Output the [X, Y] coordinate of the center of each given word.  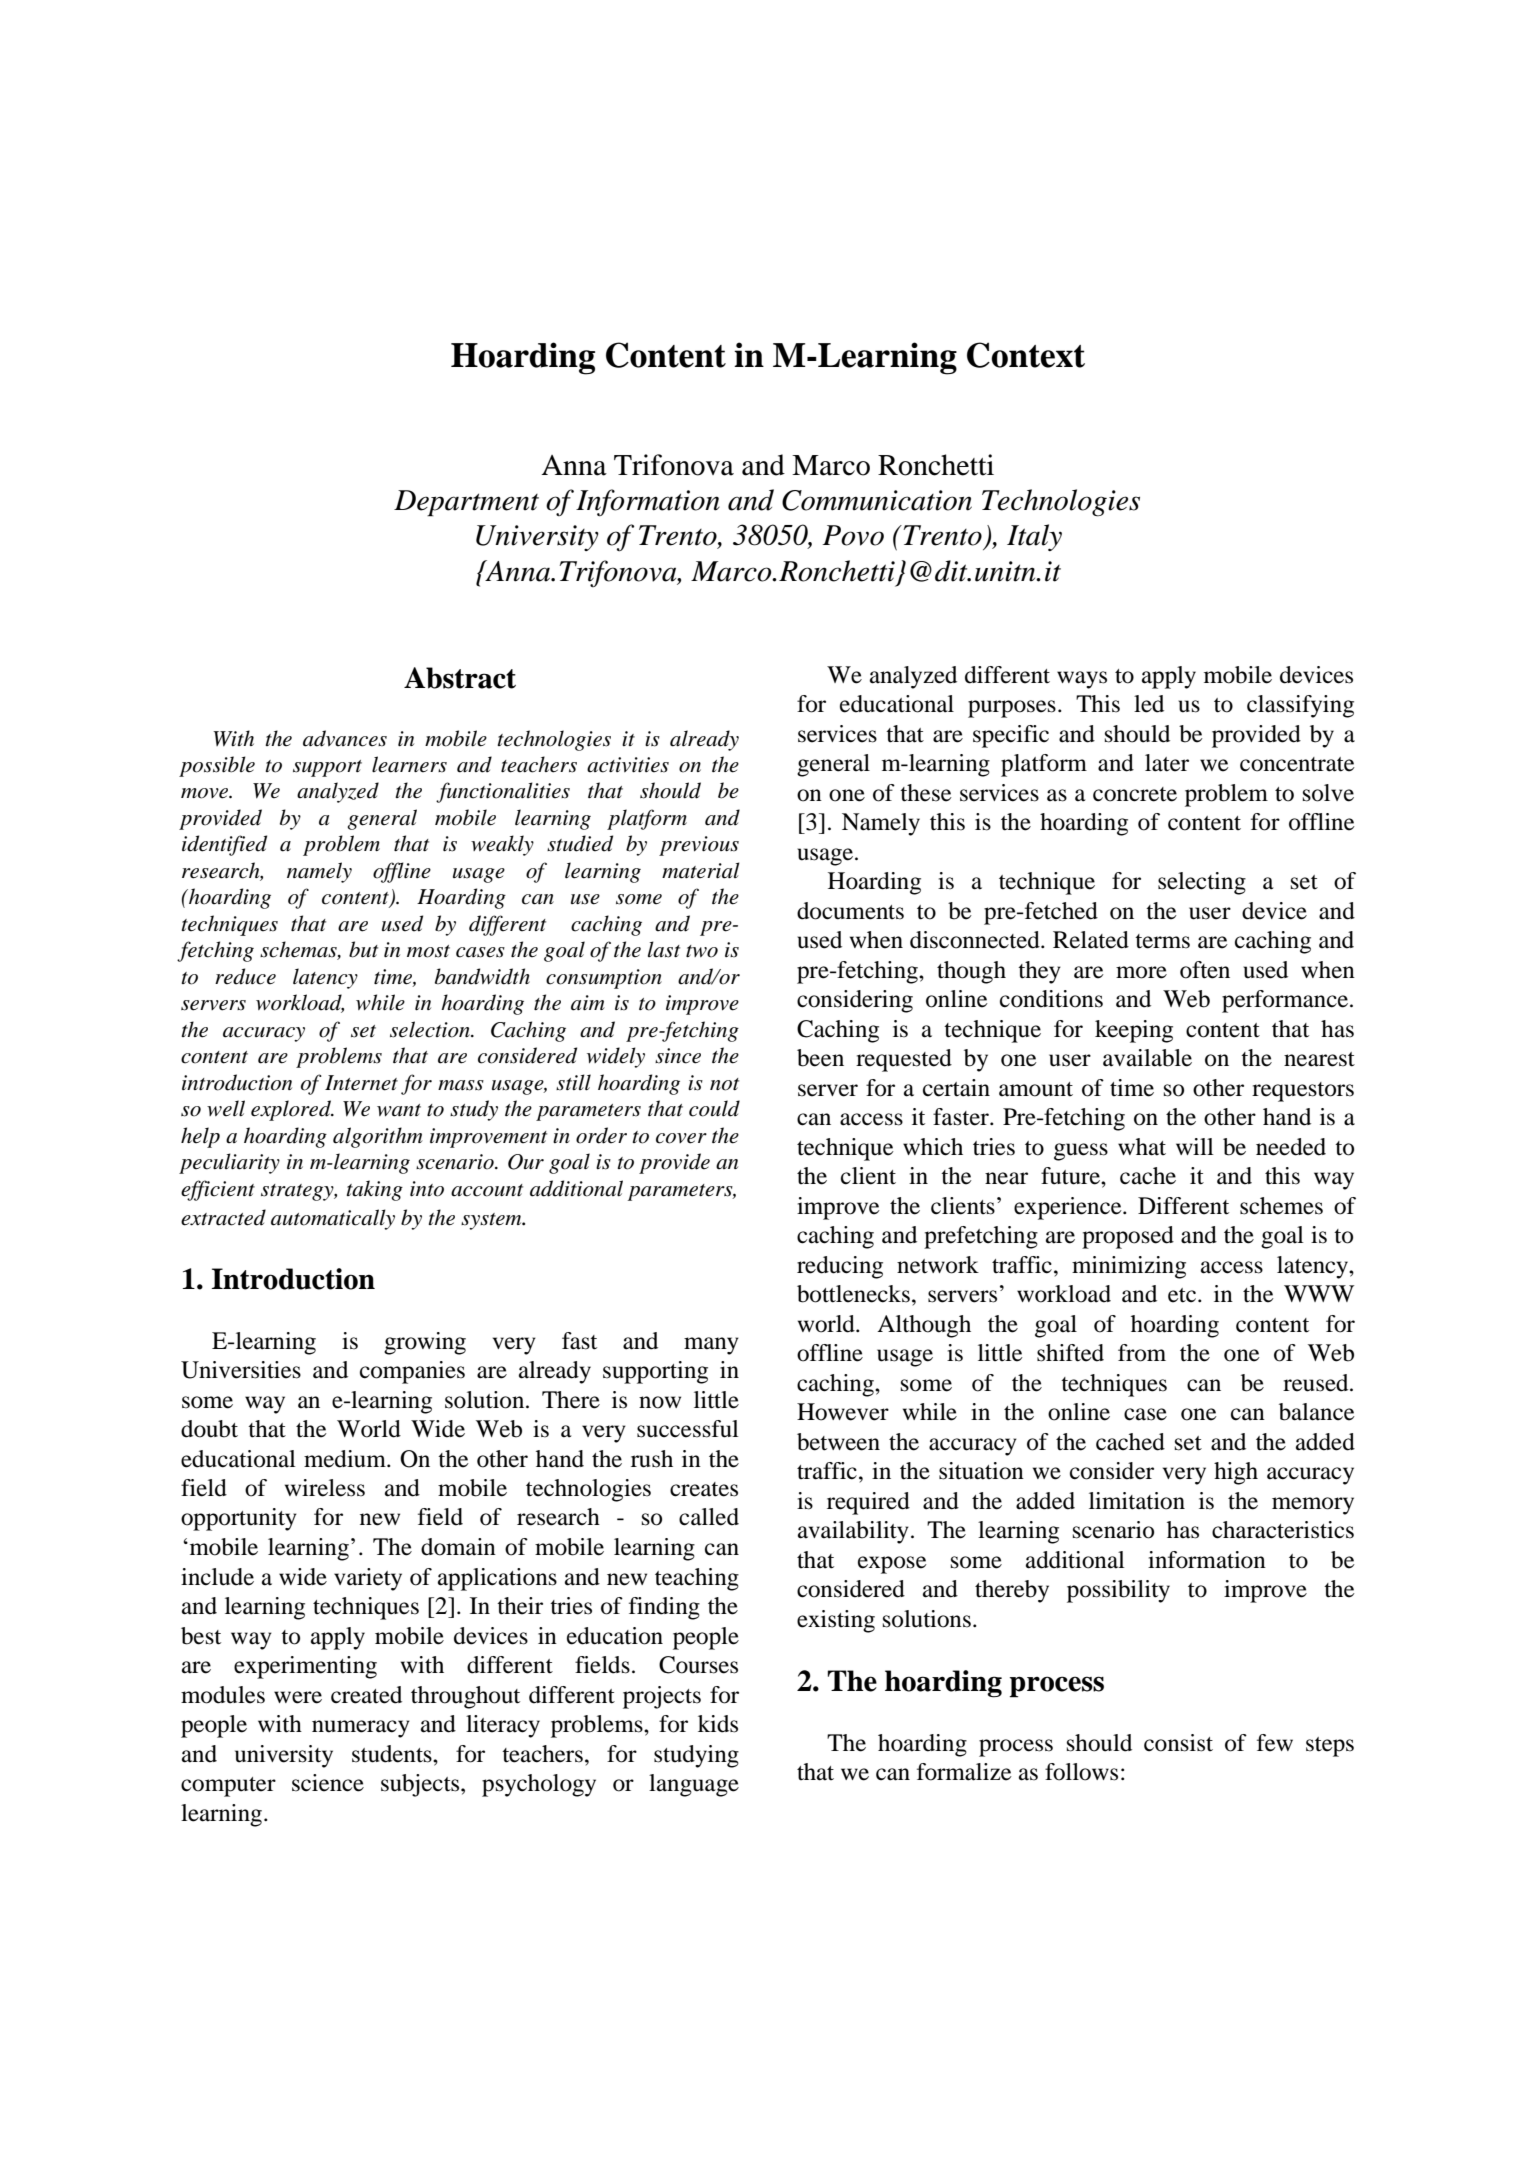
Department [466, 503]
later [1167, 763]
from [1142, 1353]
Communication [877, 500]
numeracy [361, 1729]
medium [346, 1459]
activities [628, 765]
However [843, 1412]
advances [345, 738]
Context [1026, 355]
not [724, 1084]
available [1147, 1058]
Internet [361, 1083]
